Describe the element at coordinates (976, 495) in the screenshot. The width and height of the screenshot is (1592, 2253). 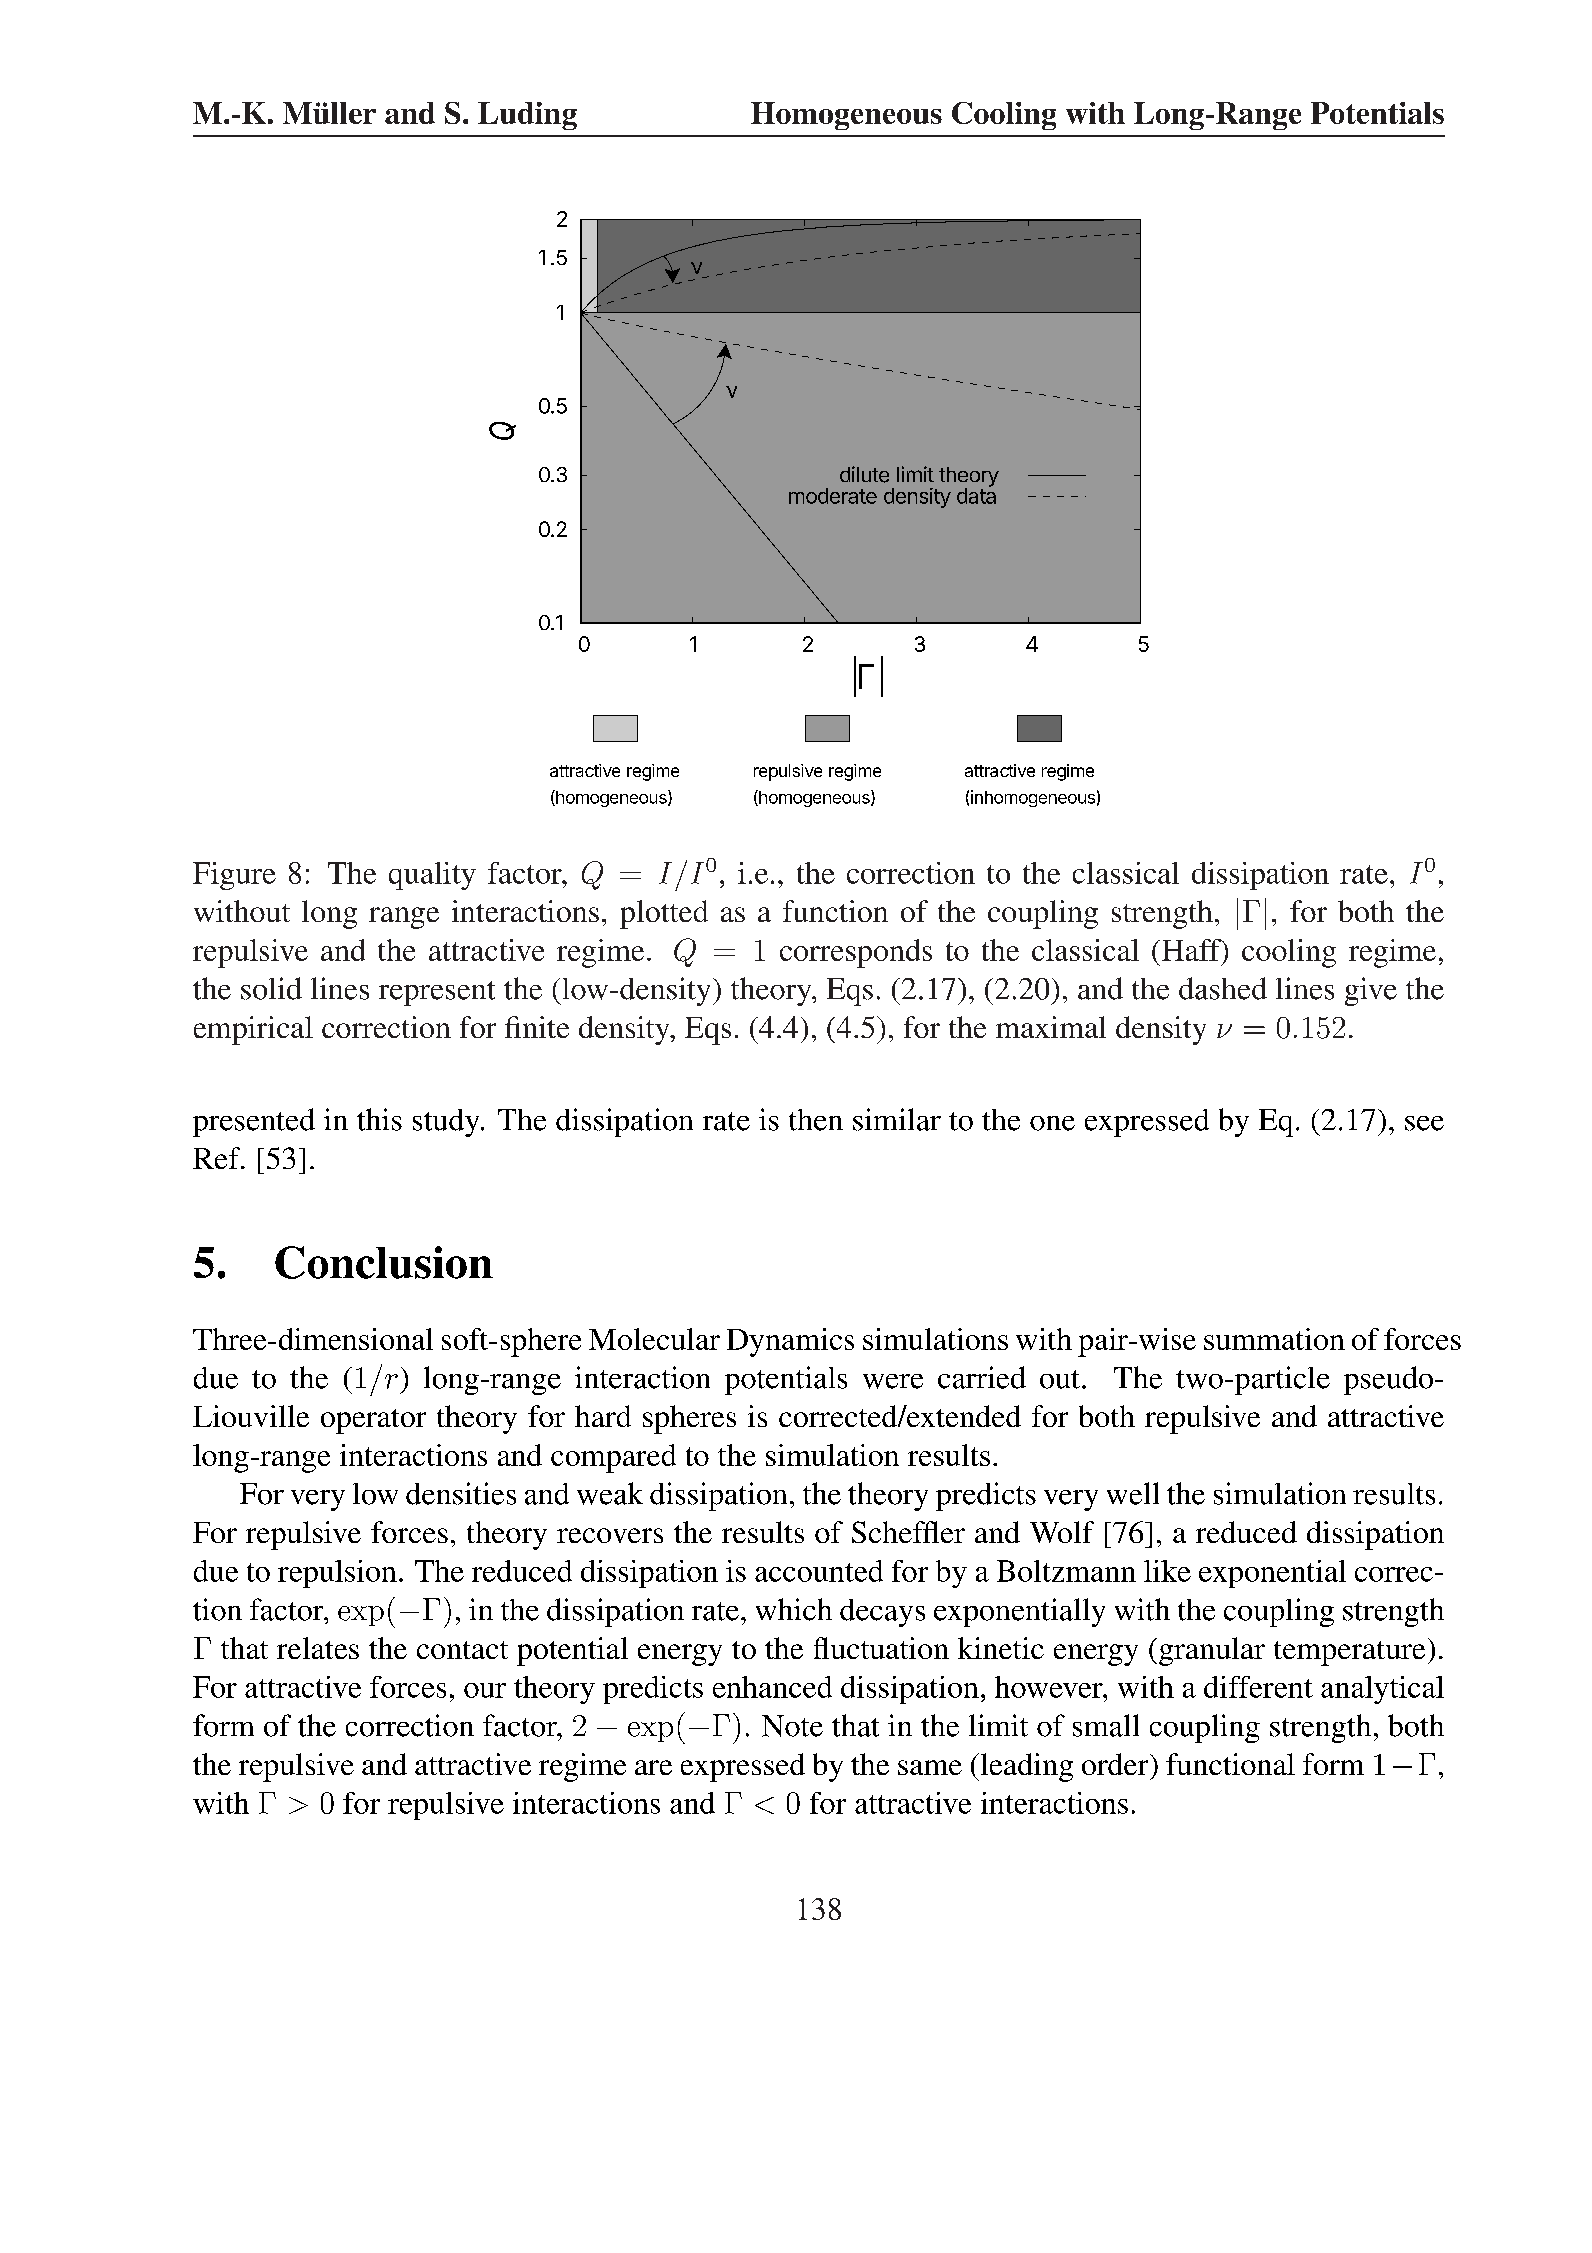
I see `data` at that location.
